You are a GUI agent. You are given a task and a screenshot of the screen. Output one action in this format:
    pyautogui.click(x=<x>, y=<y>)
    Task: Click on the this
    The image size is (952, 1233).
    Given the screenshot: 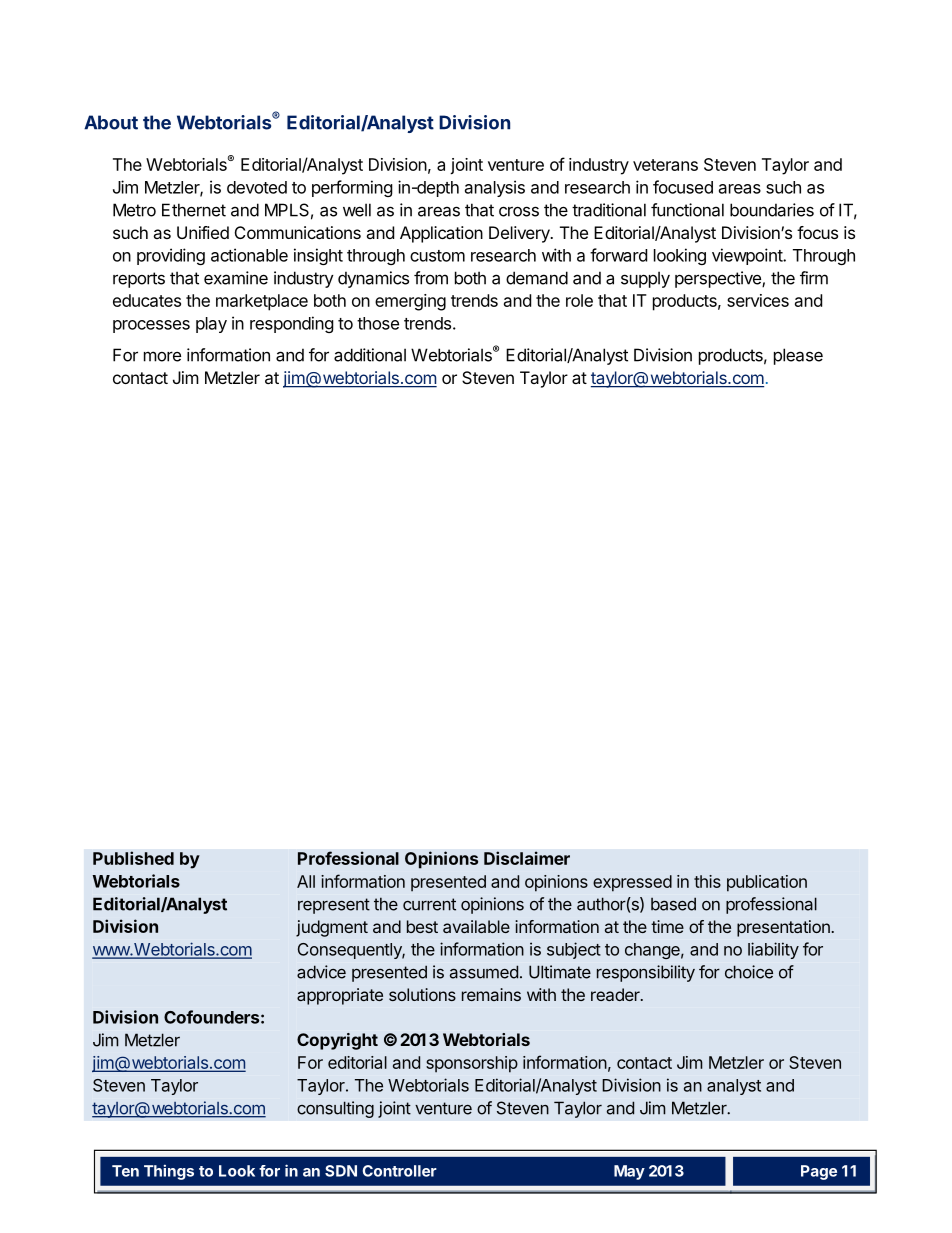 What is the action you would take?
    pyautogui.click(x=707, y=881)
